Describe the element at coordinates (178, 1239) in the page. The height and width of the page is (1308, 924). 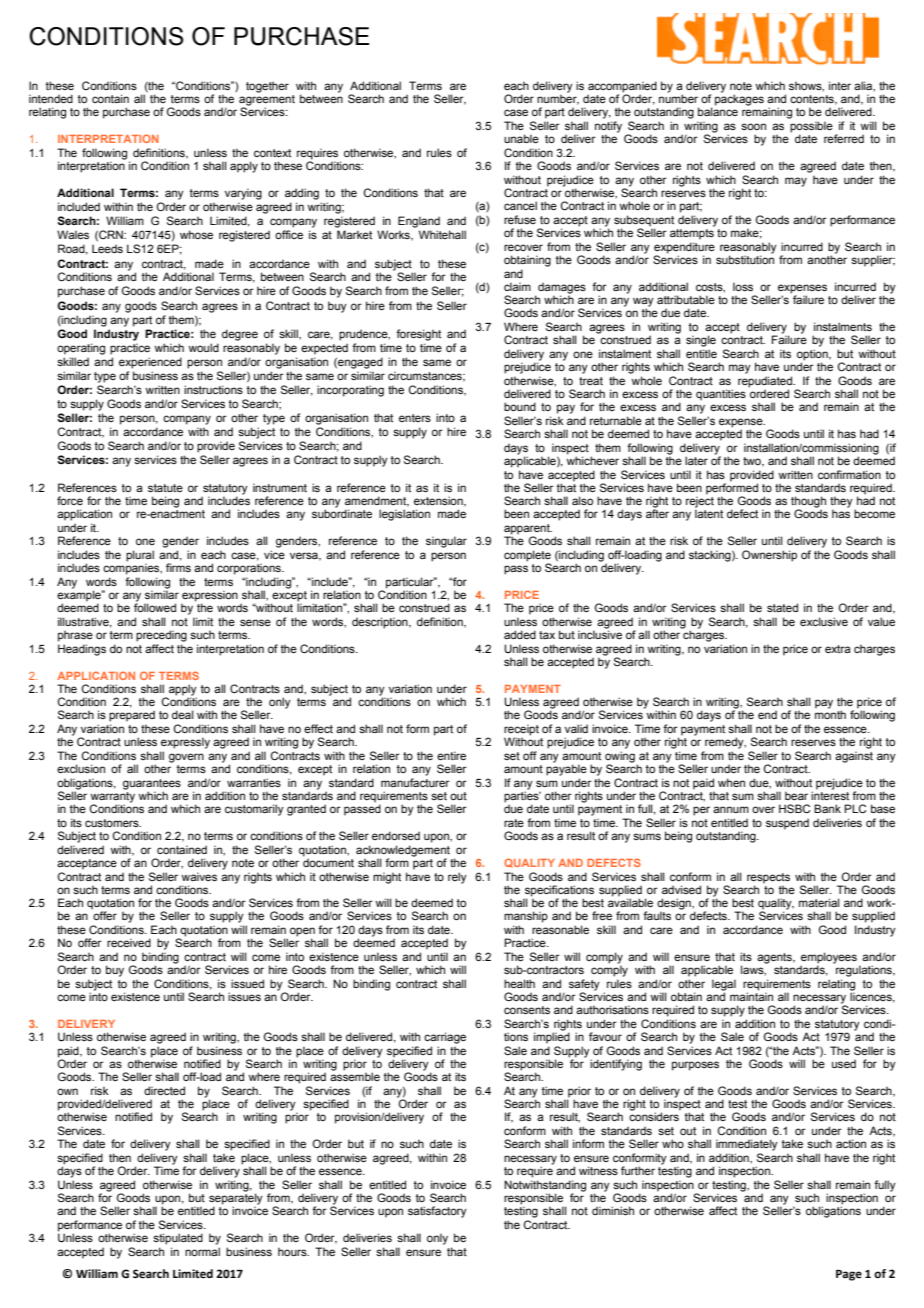
I see `stipulated` at that location.
